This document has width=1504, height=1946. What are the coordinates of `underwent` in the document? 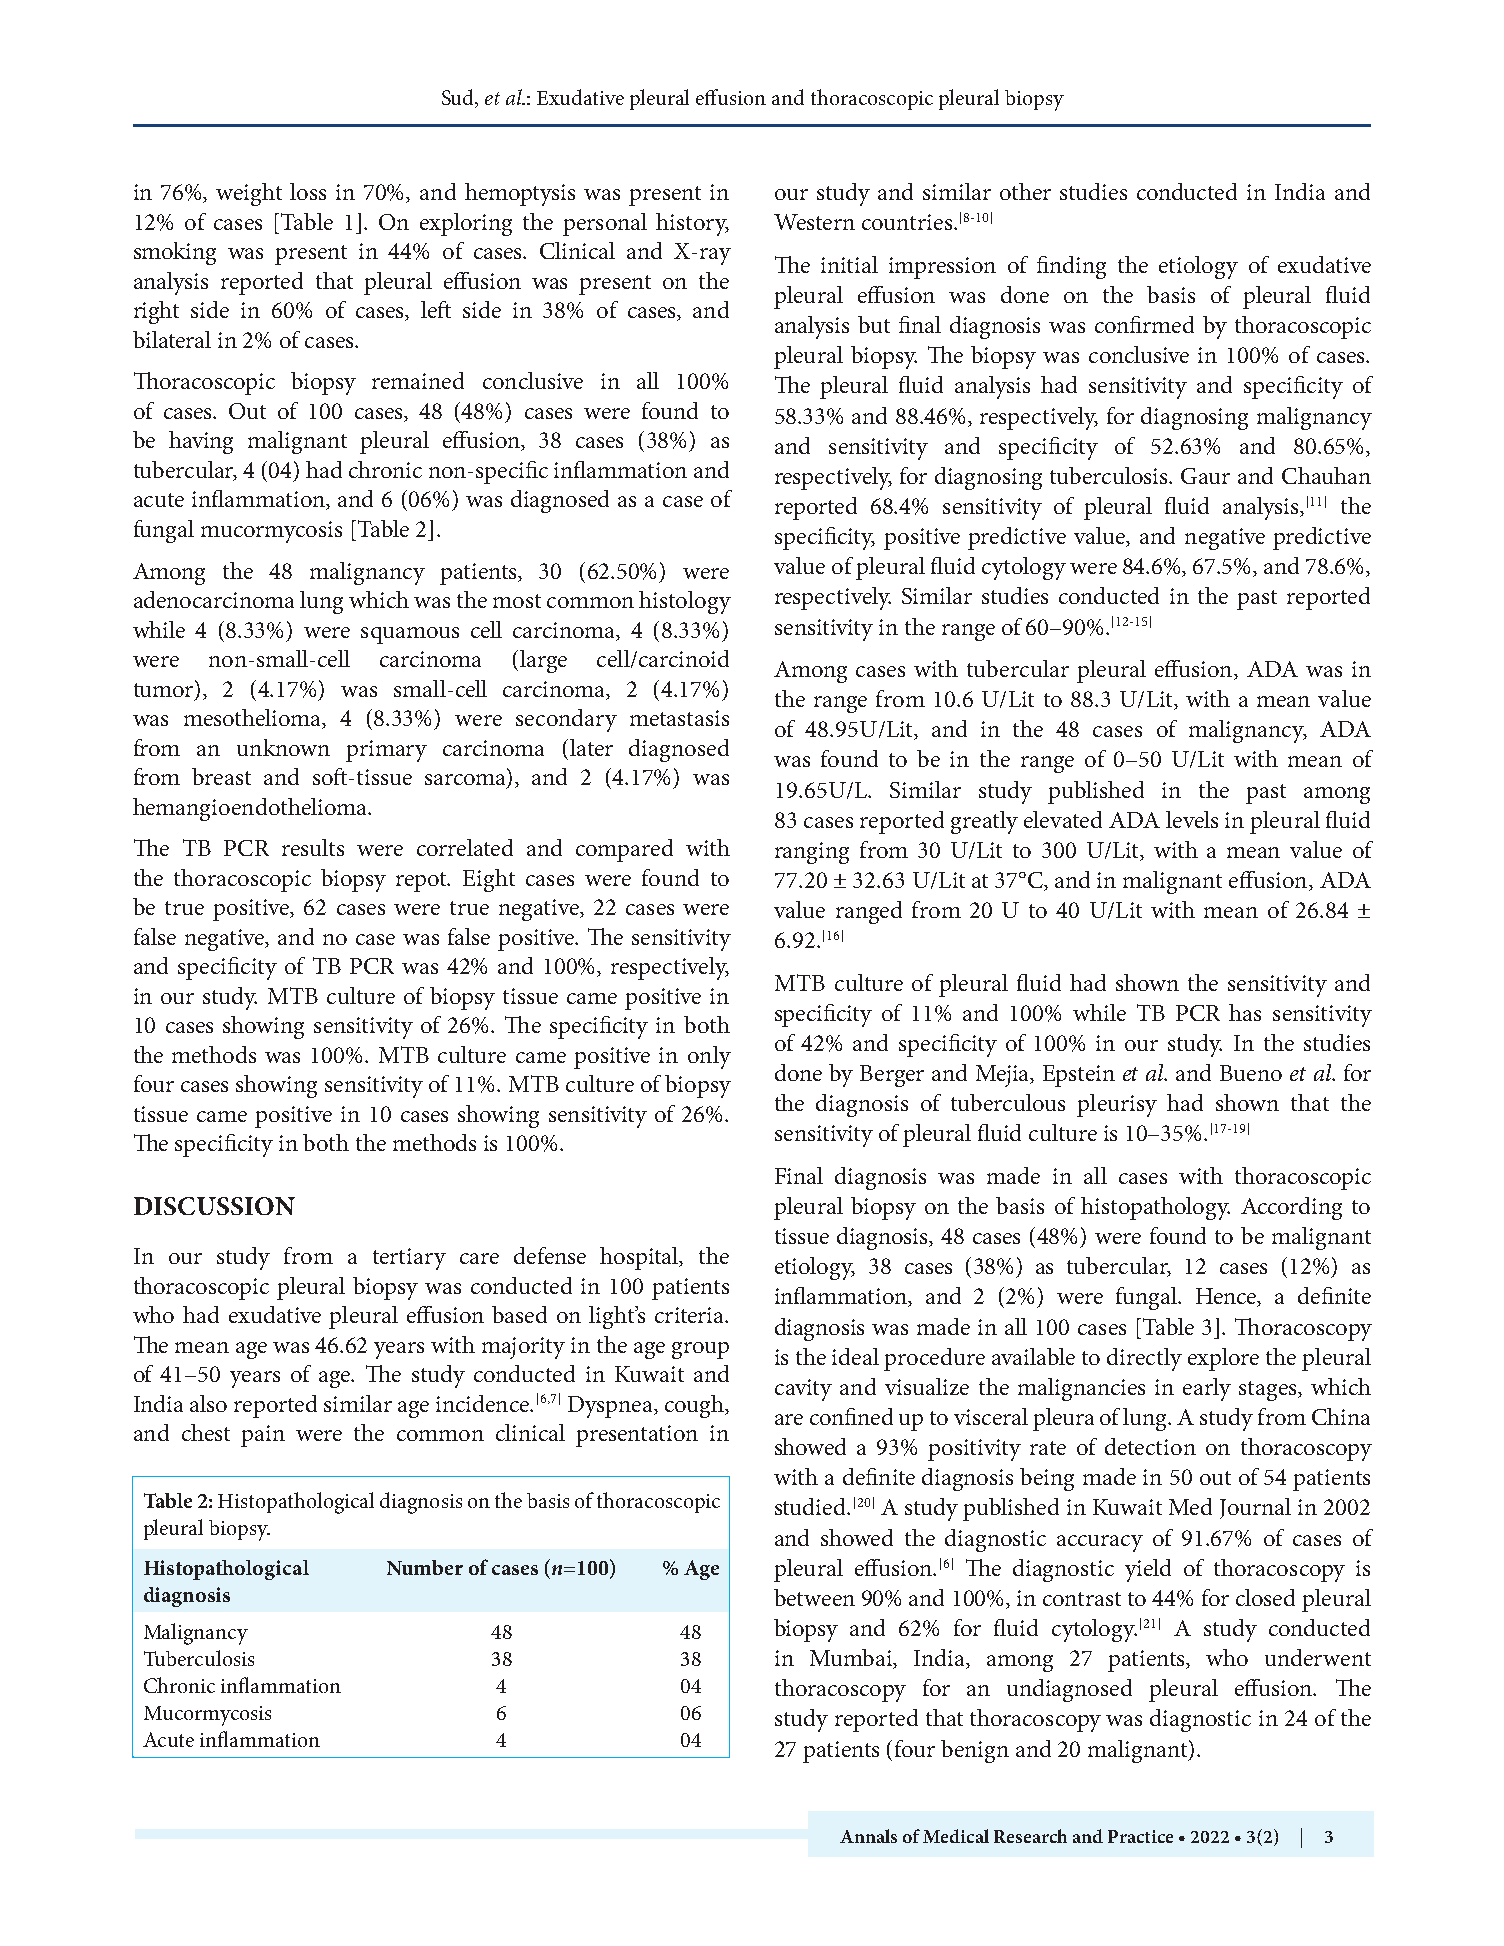 It's located at (1318, 1657).
